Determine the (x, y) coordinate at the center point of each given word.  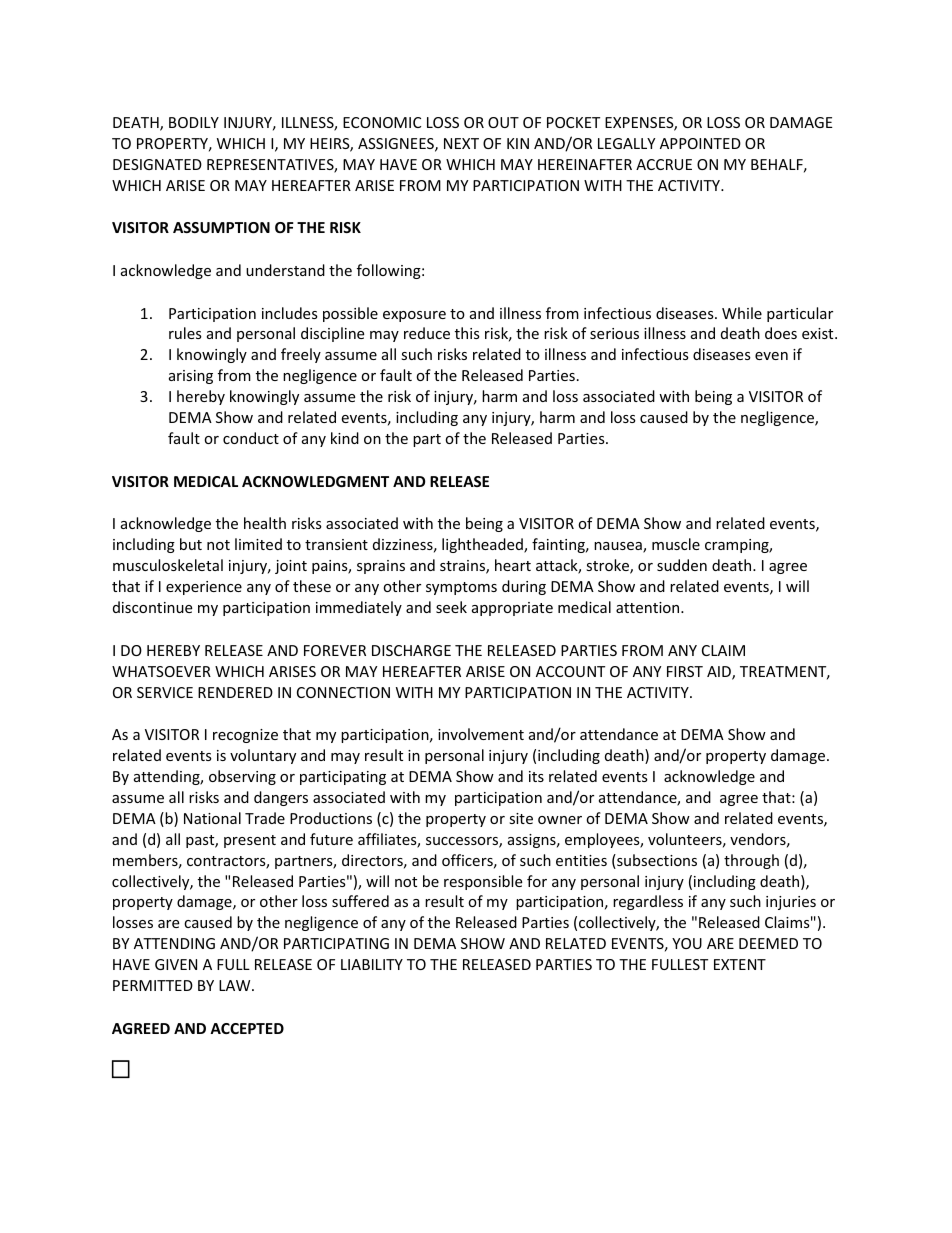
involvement (481, 734)
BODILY (194, 122)
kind (345, 438)
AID (720, 673)
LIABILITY (372, 964)
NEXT (461, 143)
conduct (251, 438)
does (781, 333)
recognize (245, 736)
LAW (236, 985)
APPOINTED (700, 143)
